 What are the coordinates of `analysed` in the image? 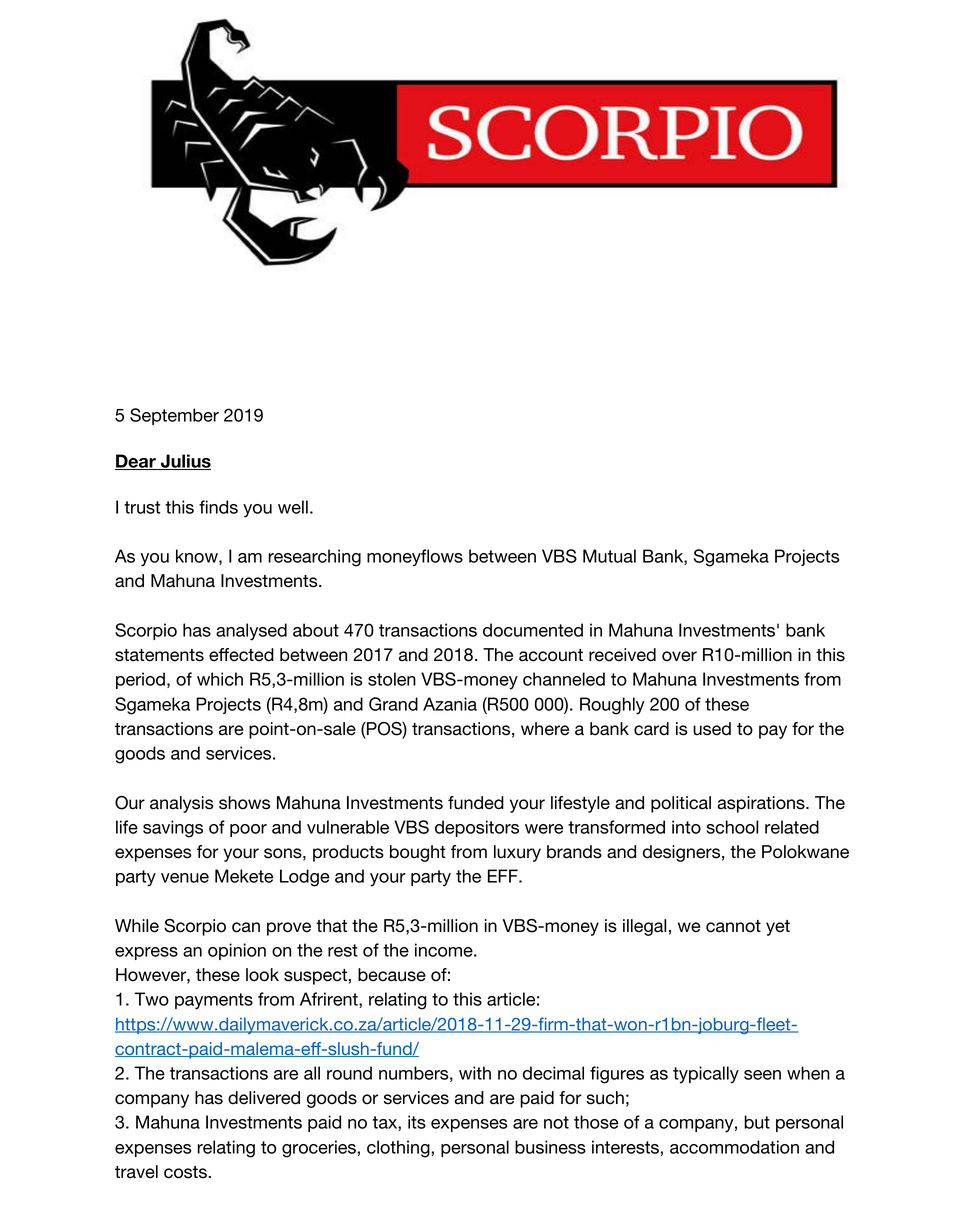 It's located at (251, 632).
